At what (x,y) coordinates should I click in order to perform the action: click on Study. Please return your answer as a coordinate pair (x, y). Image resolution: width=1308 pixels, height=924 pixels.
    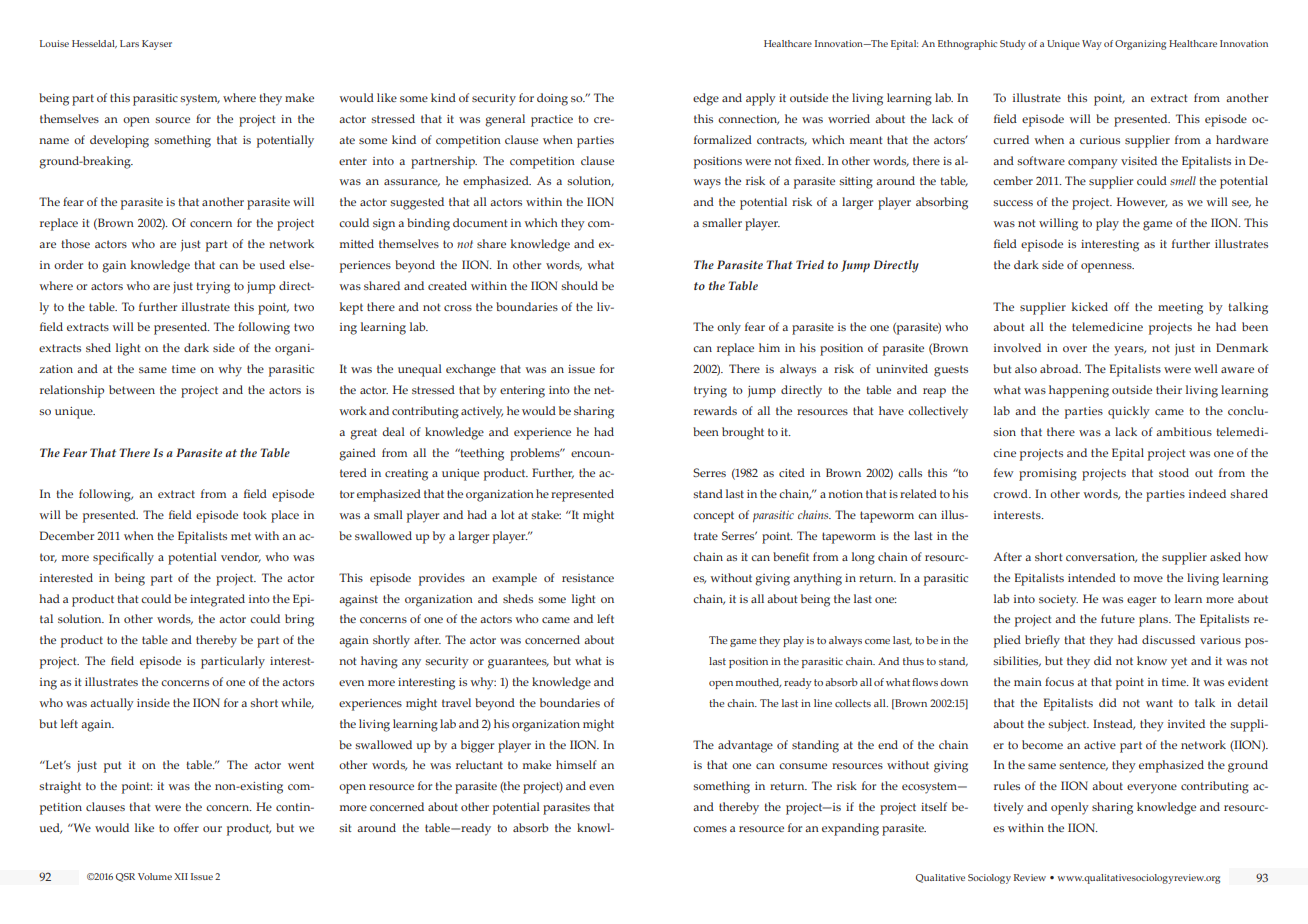
    Looking at the image, I should click on (1013, 45).
